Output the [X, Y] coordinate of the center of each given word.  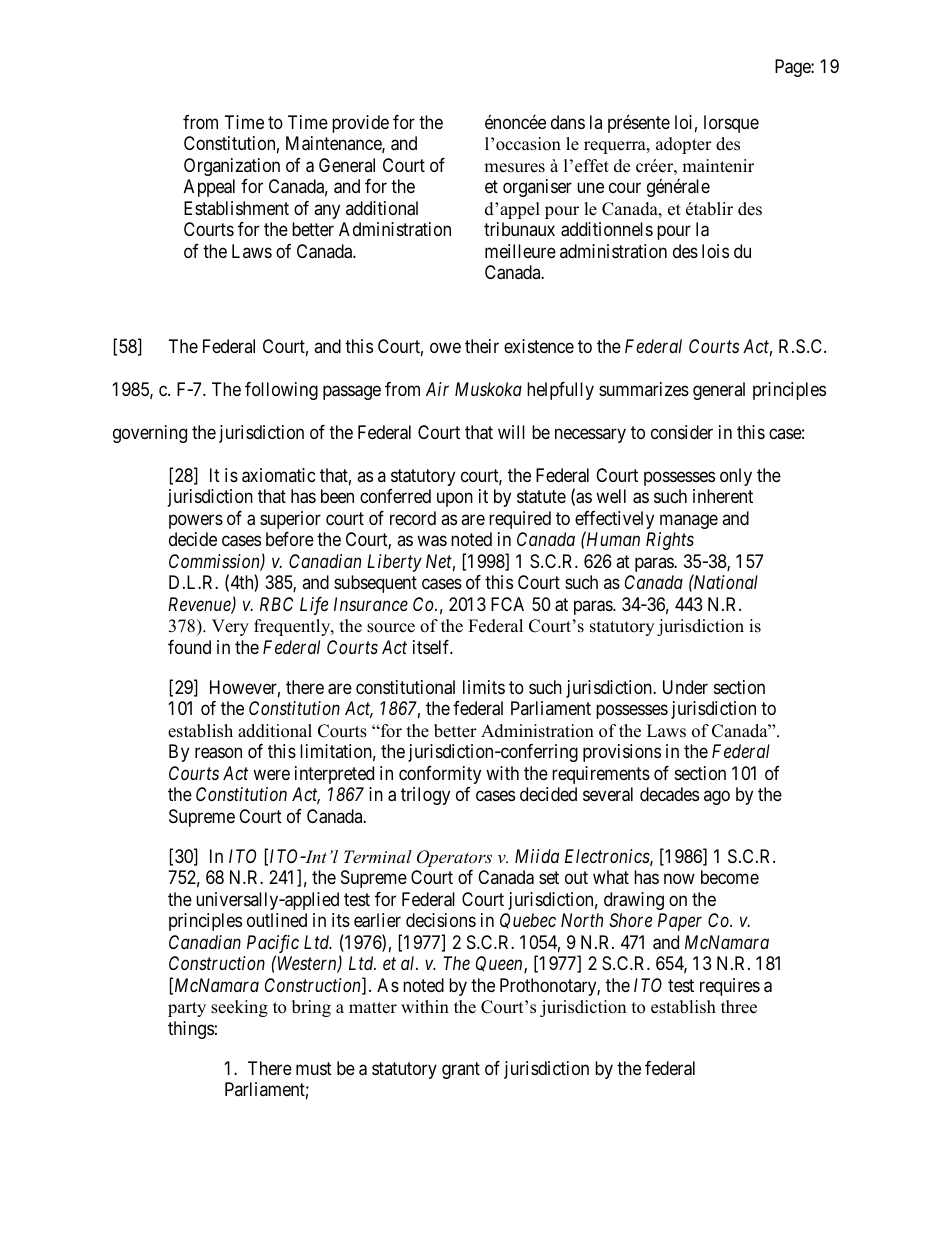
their [482, 346]
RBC [276, 604]
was [432, 541]
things [191, 1030]
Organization [232, 167]
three [739, 1007]
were [271, 774]
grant [461, 1070]
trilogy [425, 796]
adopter [684, 145]
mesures [514, 168]
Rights [670, 541]
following [281, 391]
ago [717, 798]
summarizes [644, 389]
